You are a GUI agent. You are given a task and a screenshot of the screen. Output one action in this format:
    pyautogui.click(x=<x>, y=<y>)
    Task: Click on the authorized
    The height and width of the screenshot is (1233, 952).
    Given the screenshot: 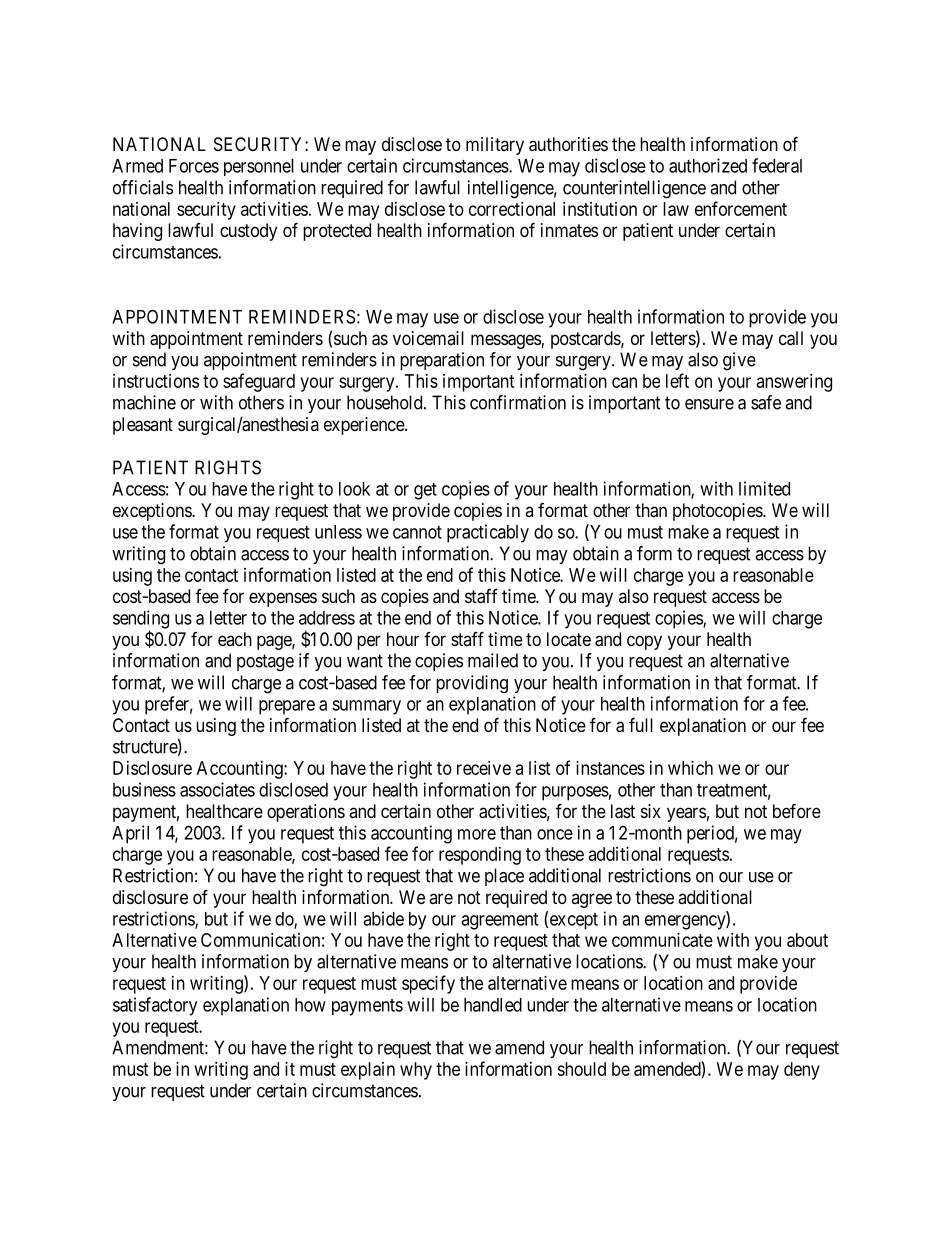 What is the action you would take?
    pyautogui.click(x=708, y=165)
